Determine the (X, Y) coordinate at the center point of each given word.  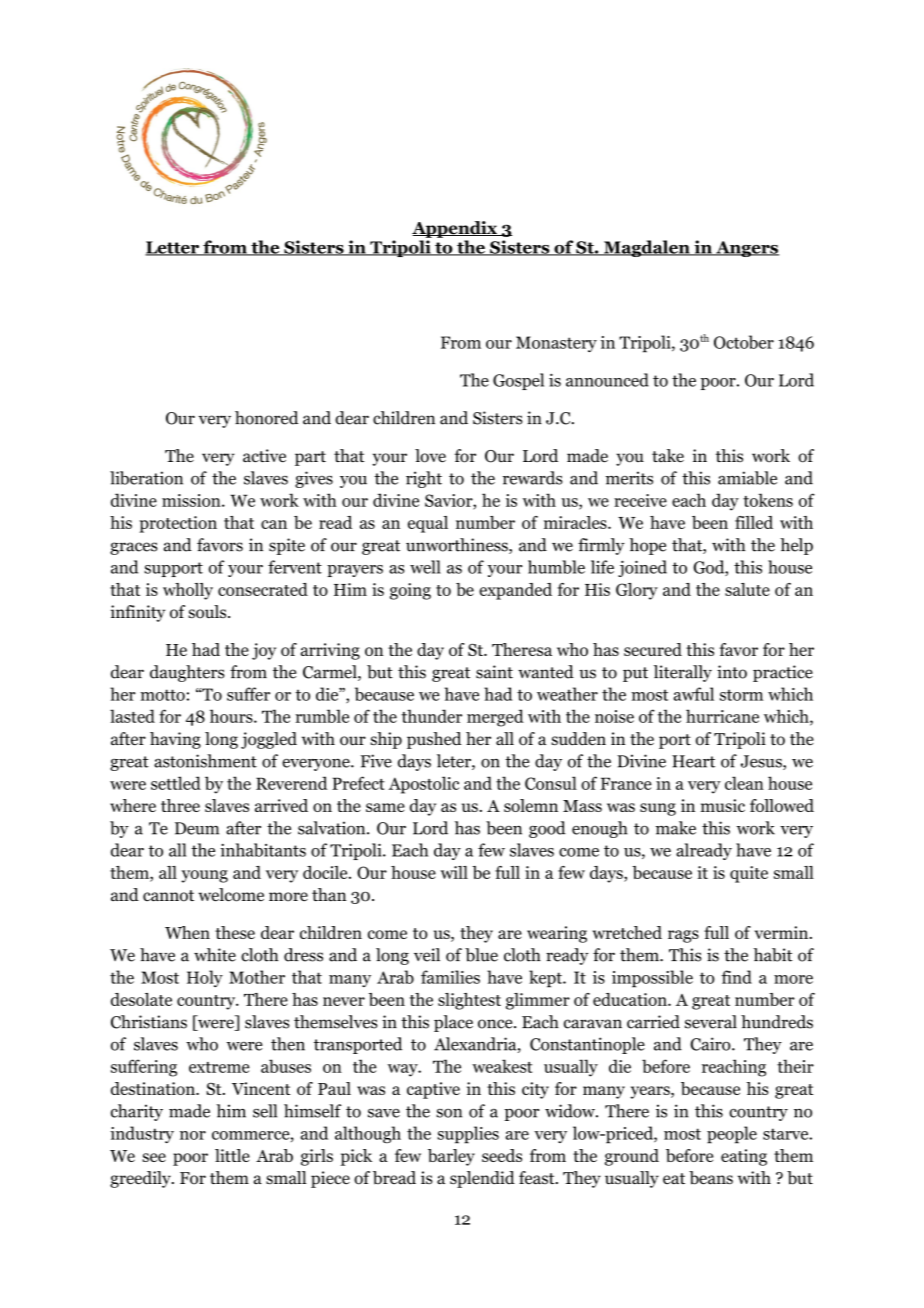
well (425, 567)
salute (747, 589)
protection (178, 524)
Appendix (455, 229)
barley (451, 1157)
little (232, 1155)
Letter (173, 248)
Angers (746, 249)
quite (749, 874)
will (454, 872)
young (204, 876)
